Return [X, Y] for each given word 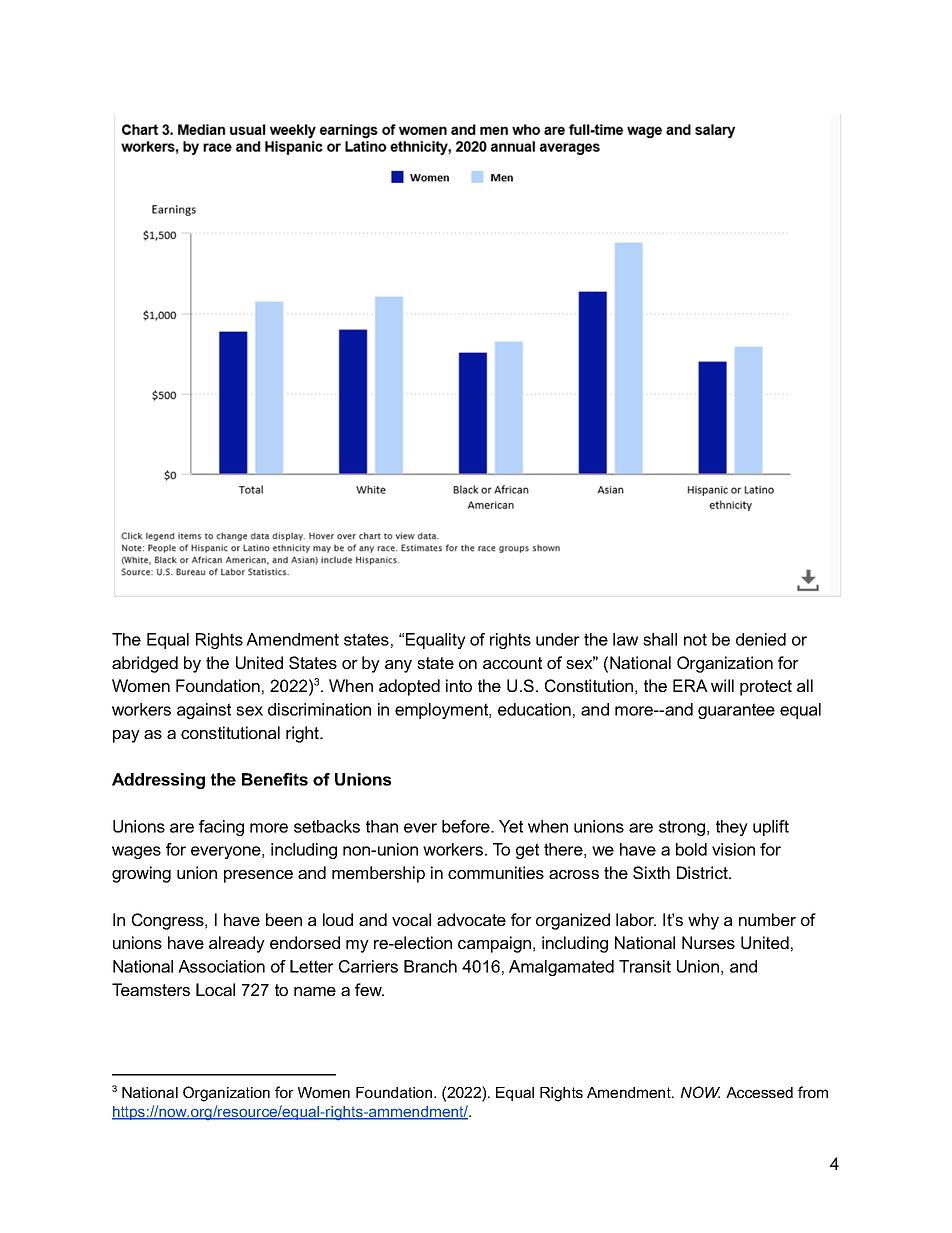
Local [215, 989]
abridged [145, 664]
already [237, 944]
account [512, 663]
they [732, 828]
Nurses [708, 942]
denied [761, 639]
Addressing [158, 781]
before [467, 826]
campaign [494, 944]
